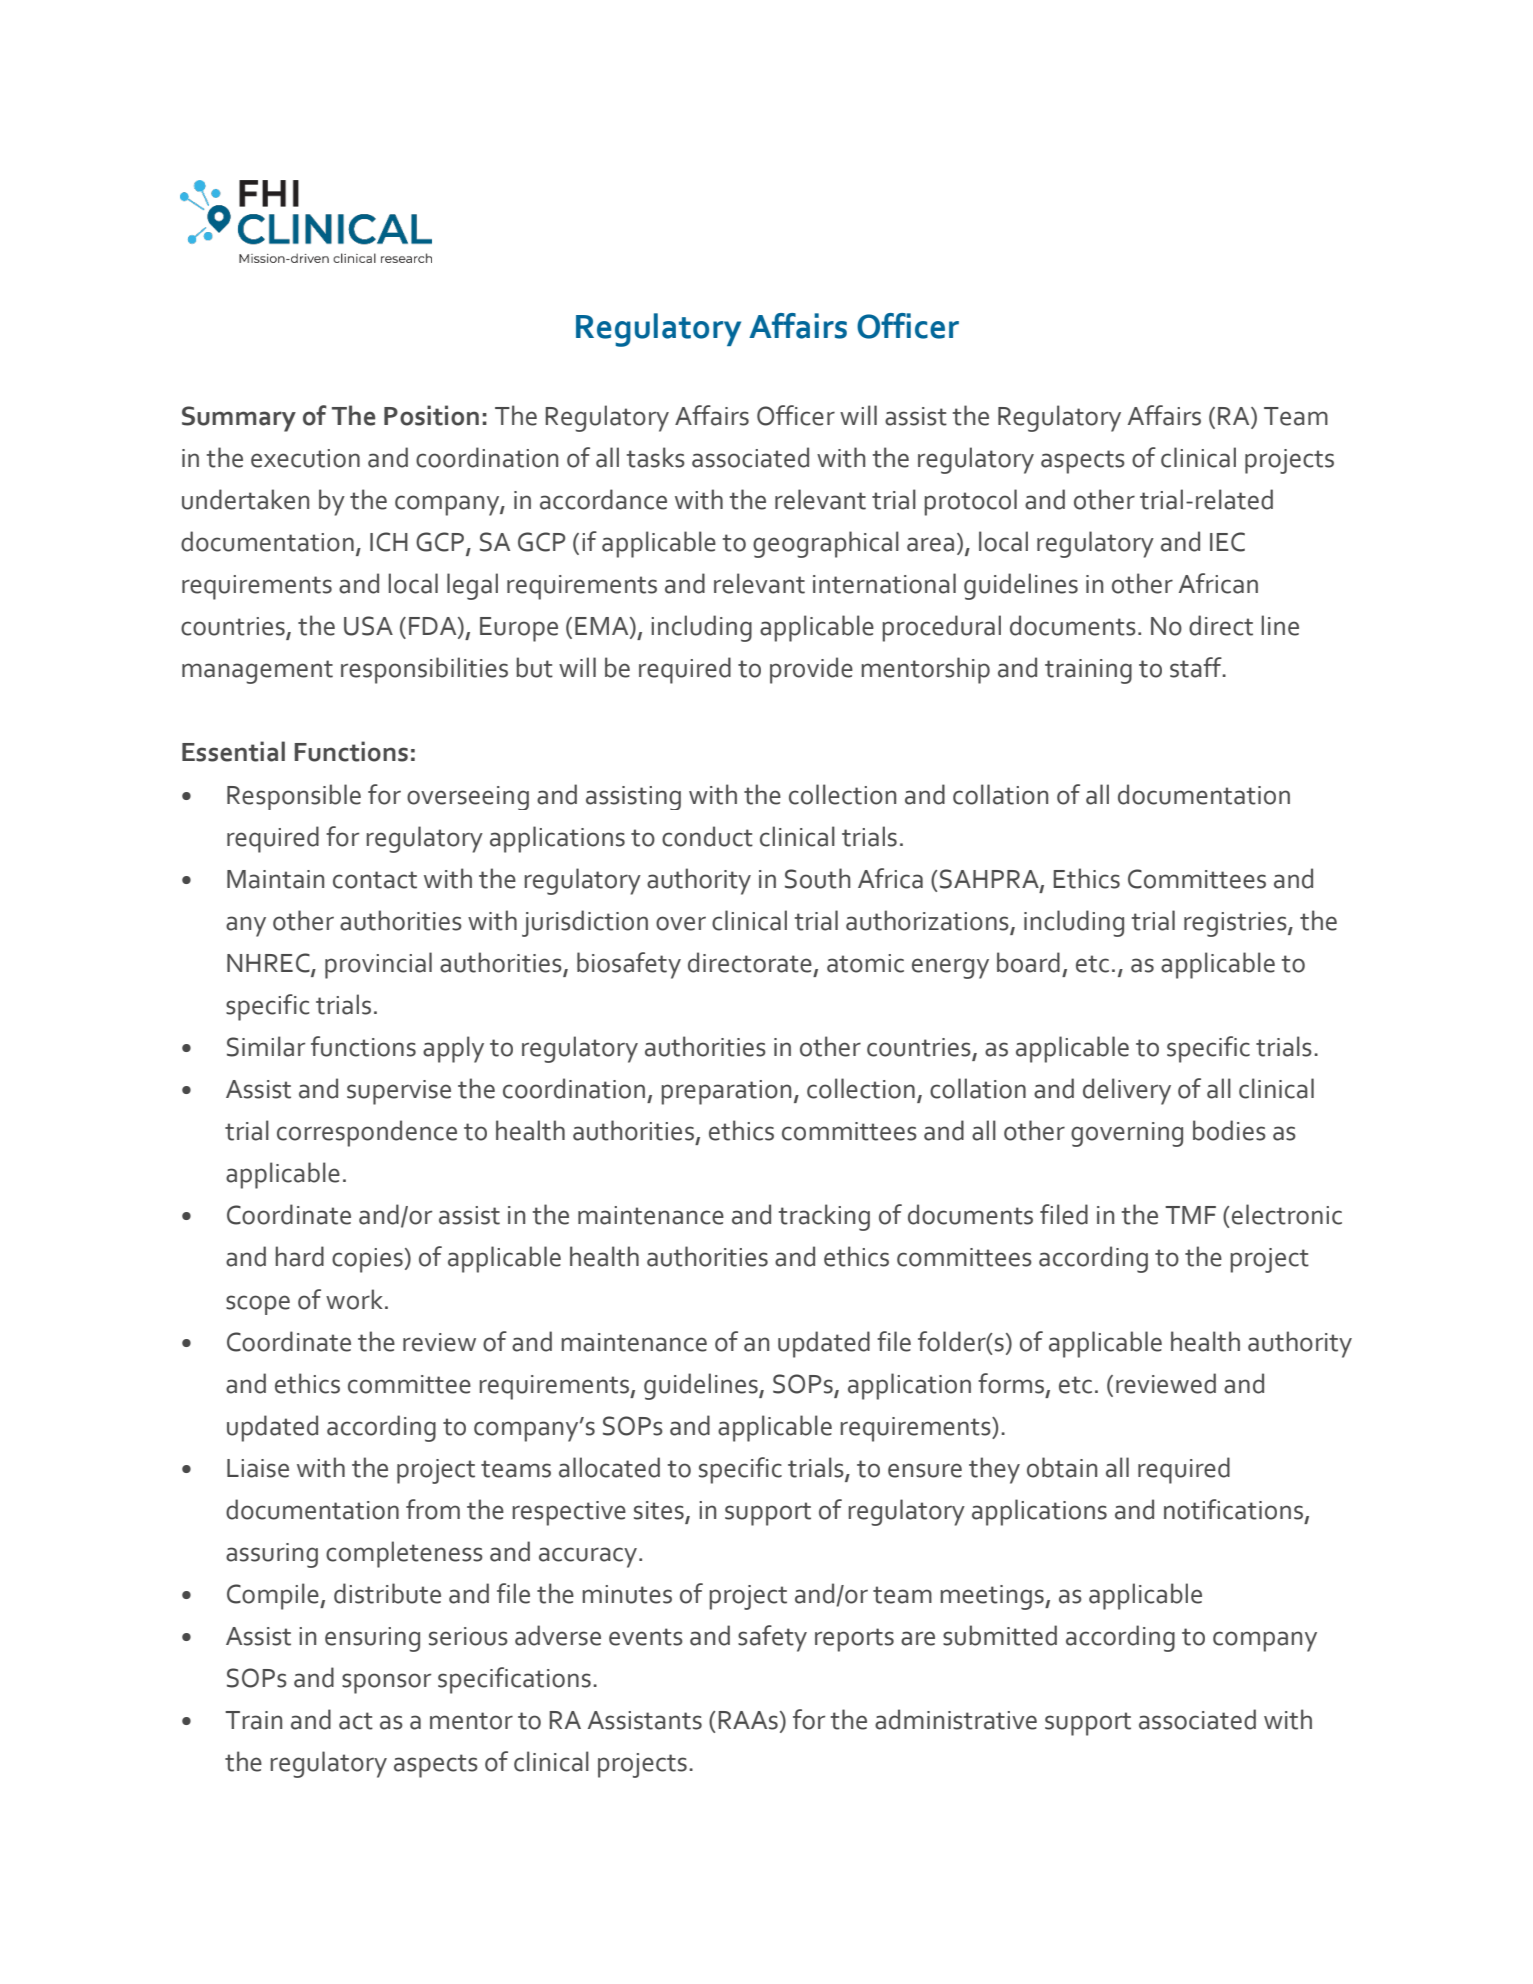  Describe the element at coordinates (1227, 542) in the document. I see `IEC` at that location.
